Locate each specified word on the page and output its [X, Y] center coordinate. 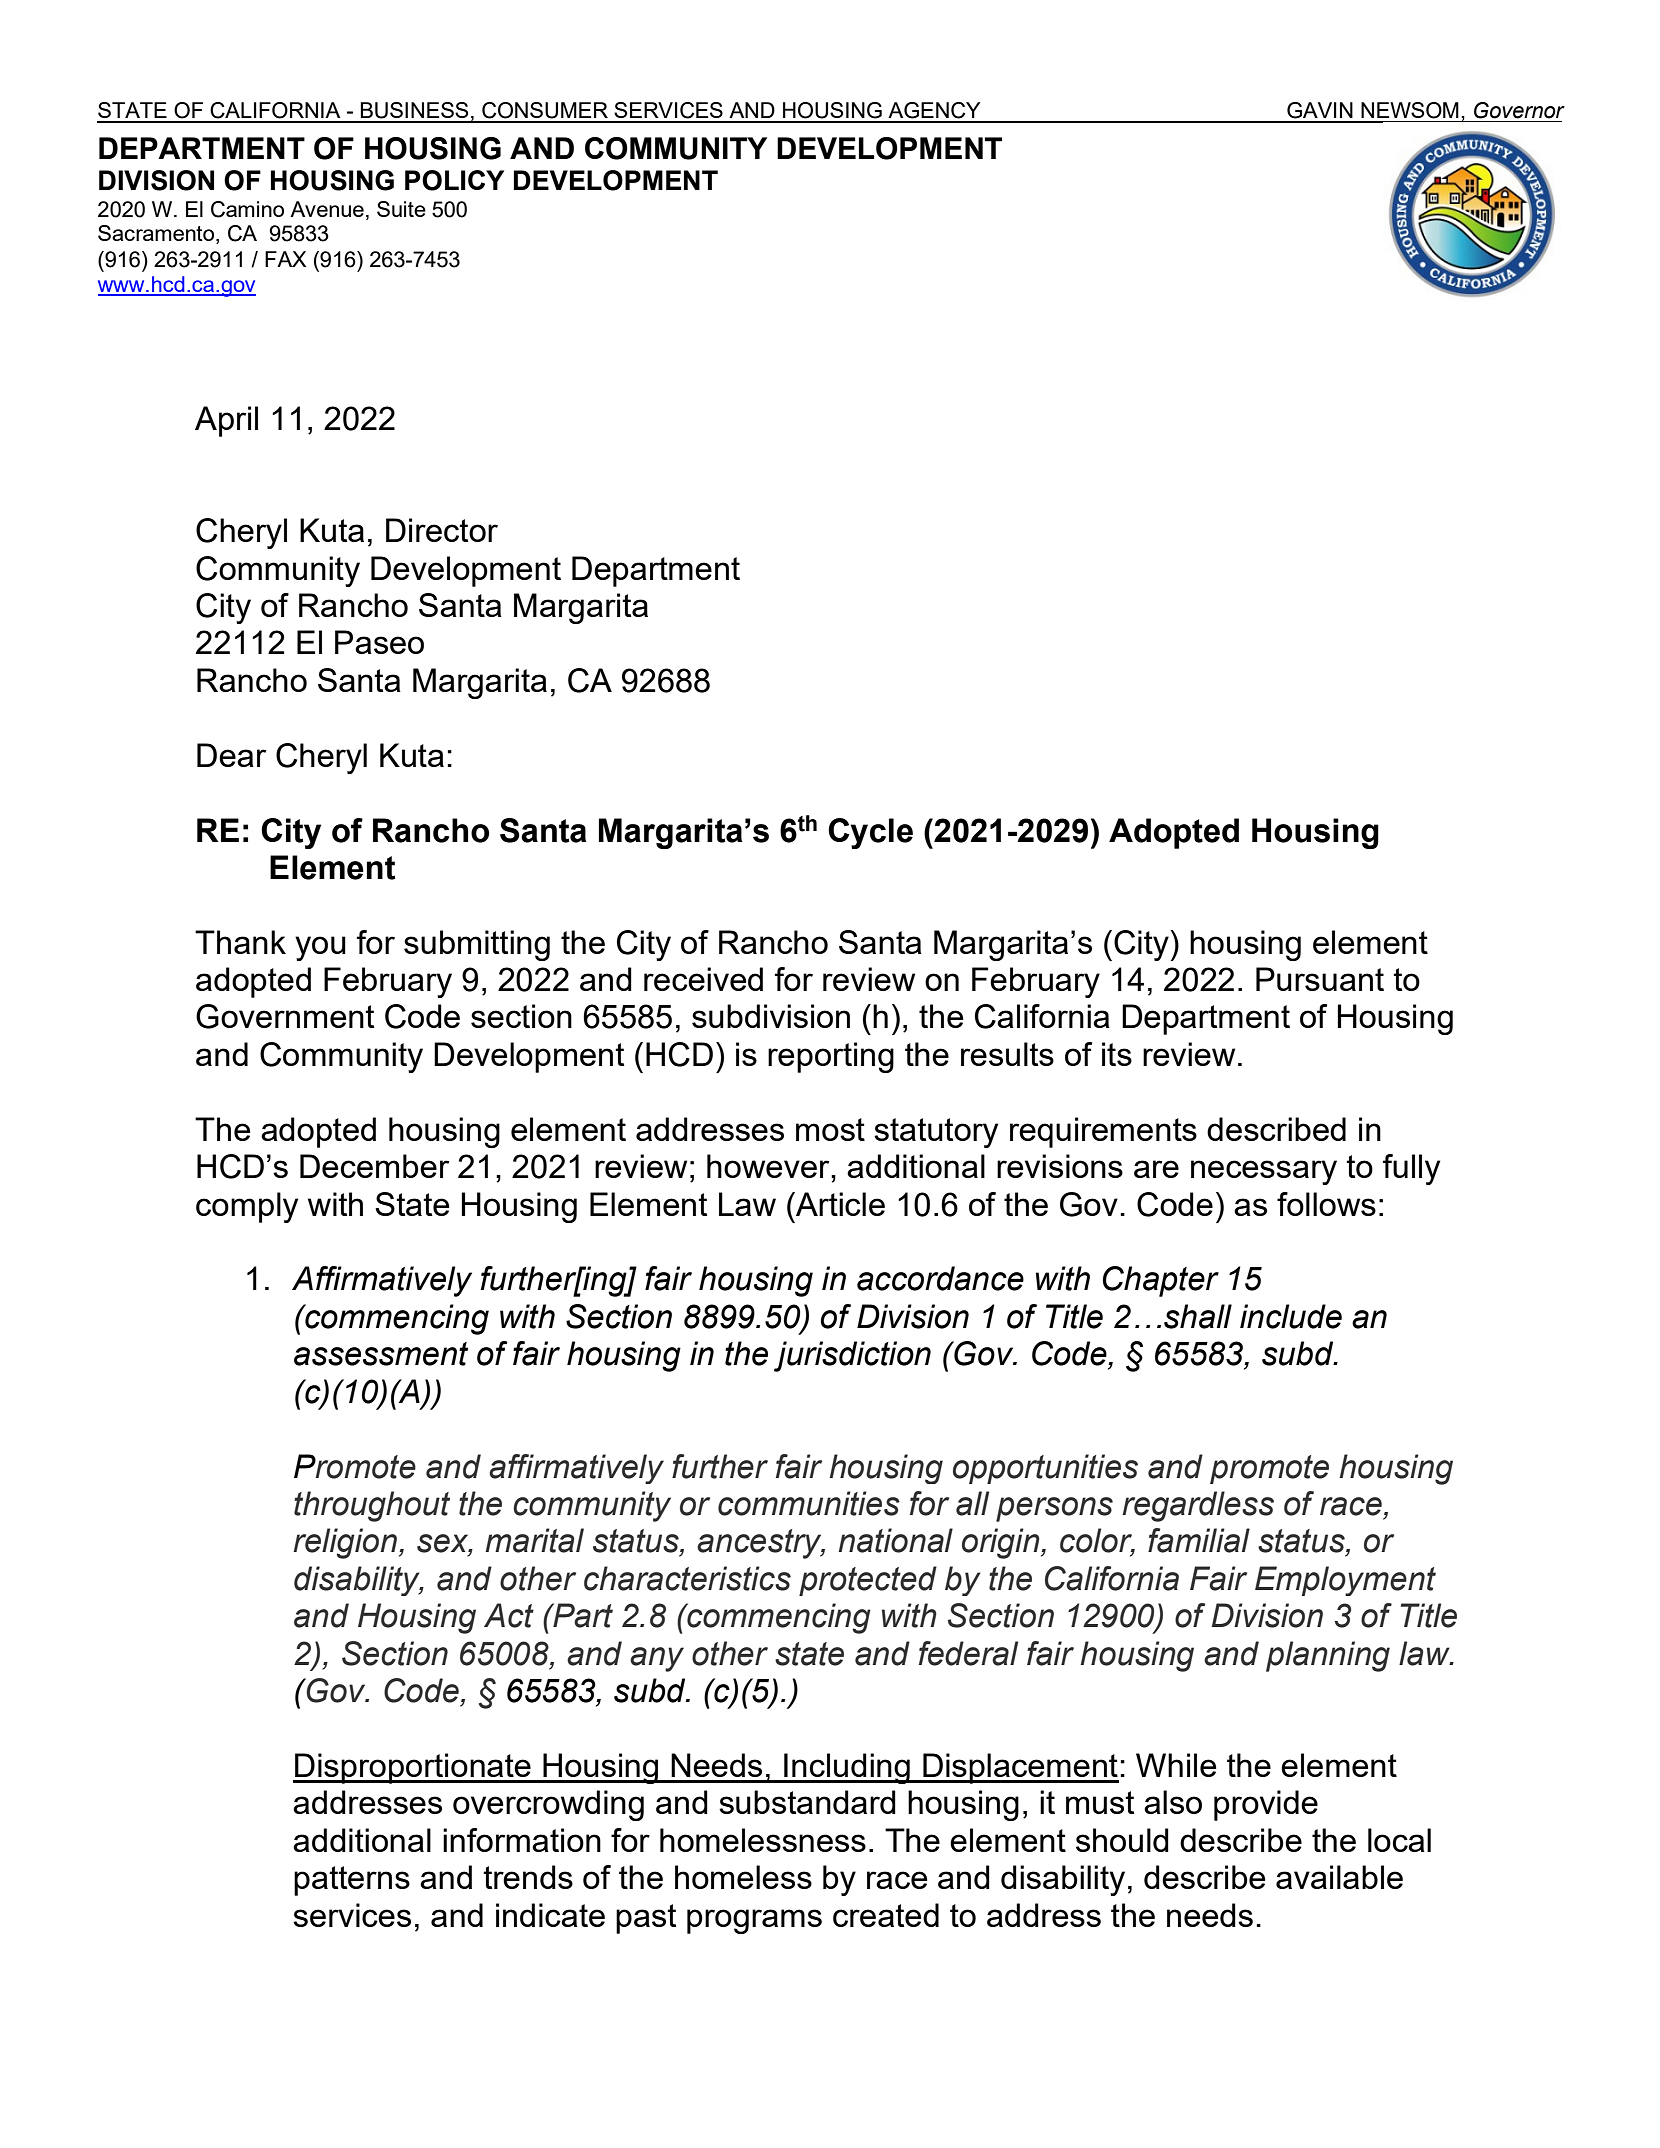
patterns [352, 1881]
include [1291, 1316]
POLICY [454, 180]
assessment [381, 1354]
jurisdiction [852, 1356]
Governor [1519, 110]
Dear [231, 755]
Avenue [327, 209]
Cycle [870, 833]
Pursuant [1320, 979]
